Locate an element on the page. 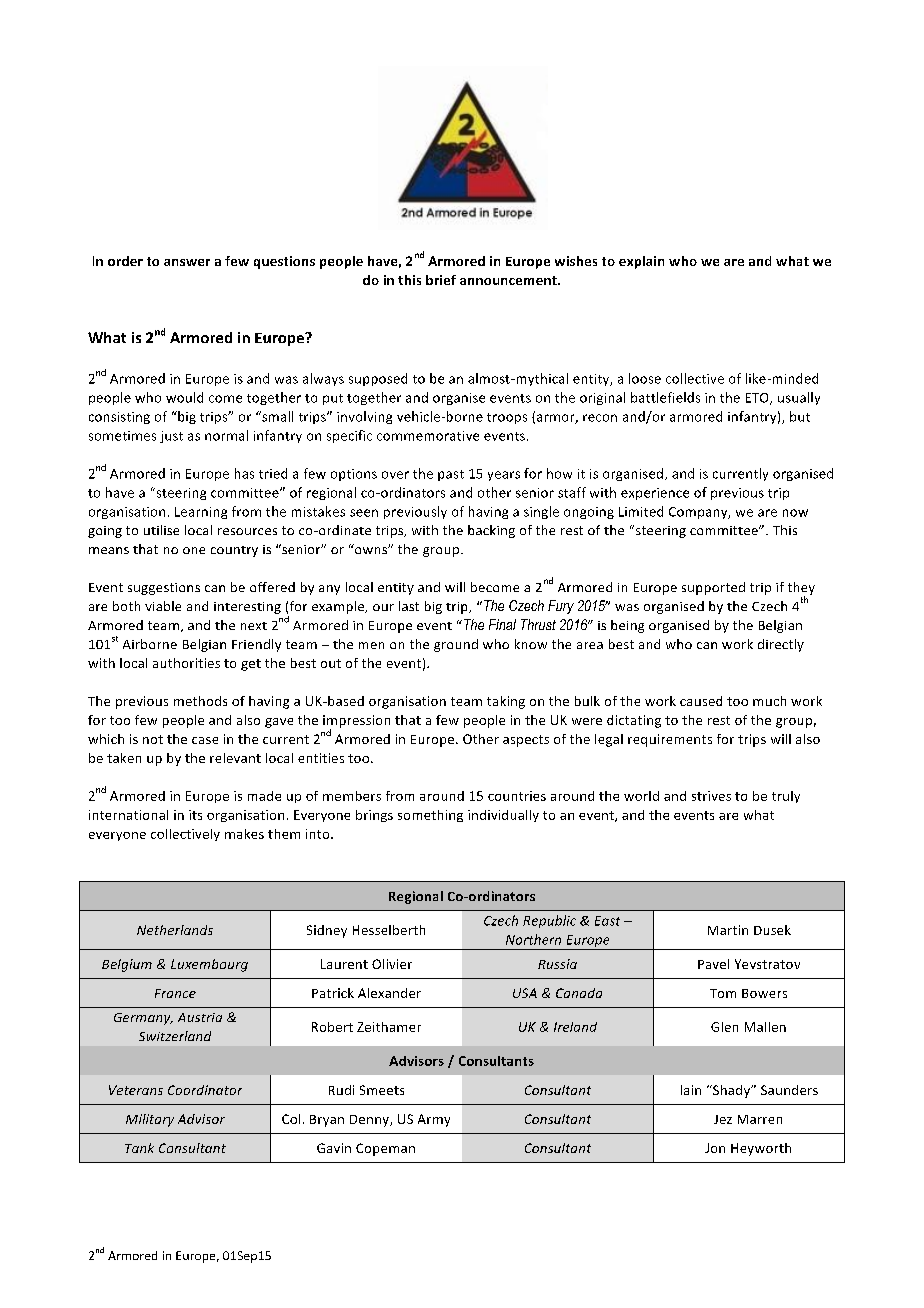  caused is located at coordinates (701, 701).
